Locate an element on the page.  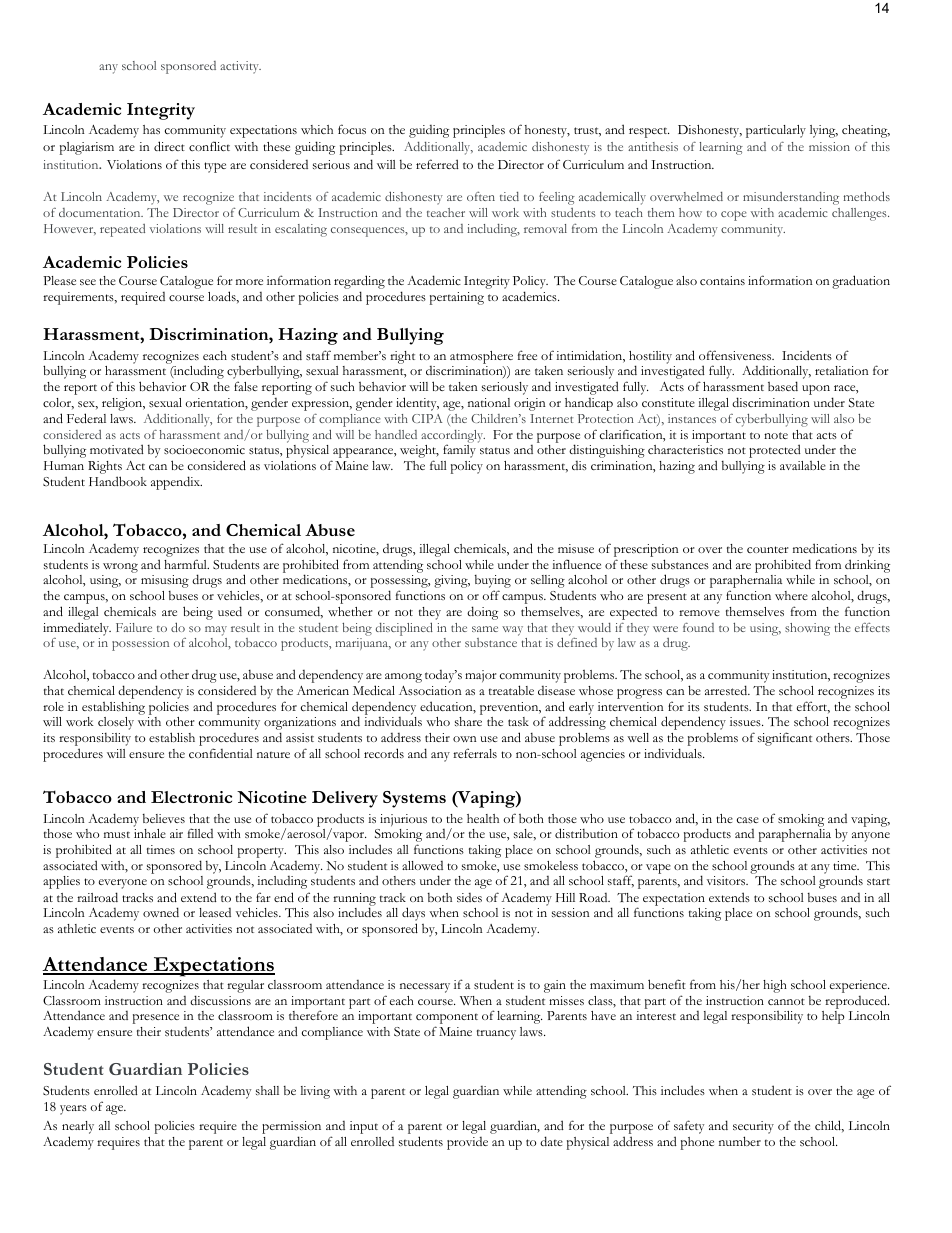
doing is located at coordinates (482, 613).
